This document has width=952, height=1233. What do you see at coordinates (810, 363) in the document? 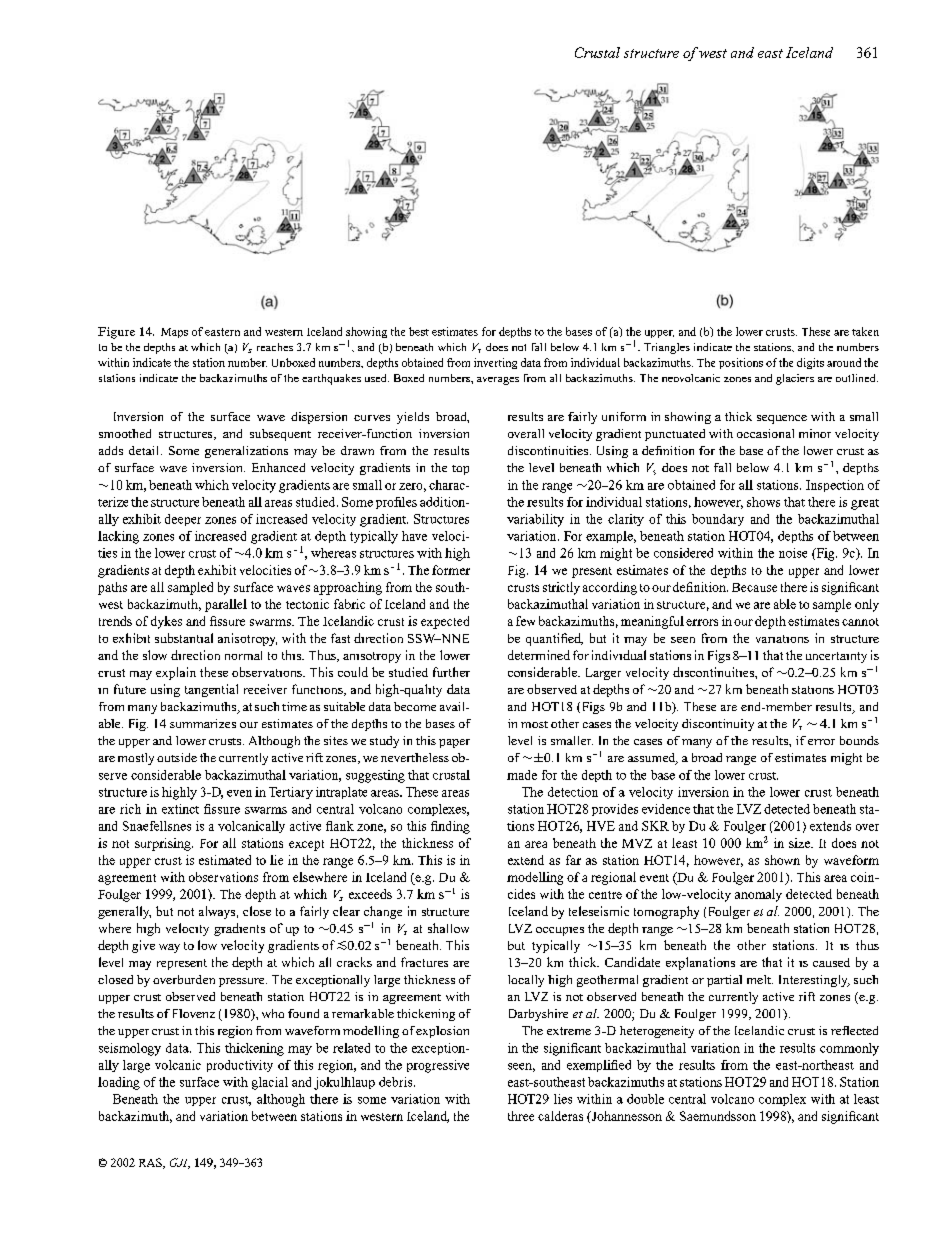
I see `digits` at bounding box center [810, 363].
